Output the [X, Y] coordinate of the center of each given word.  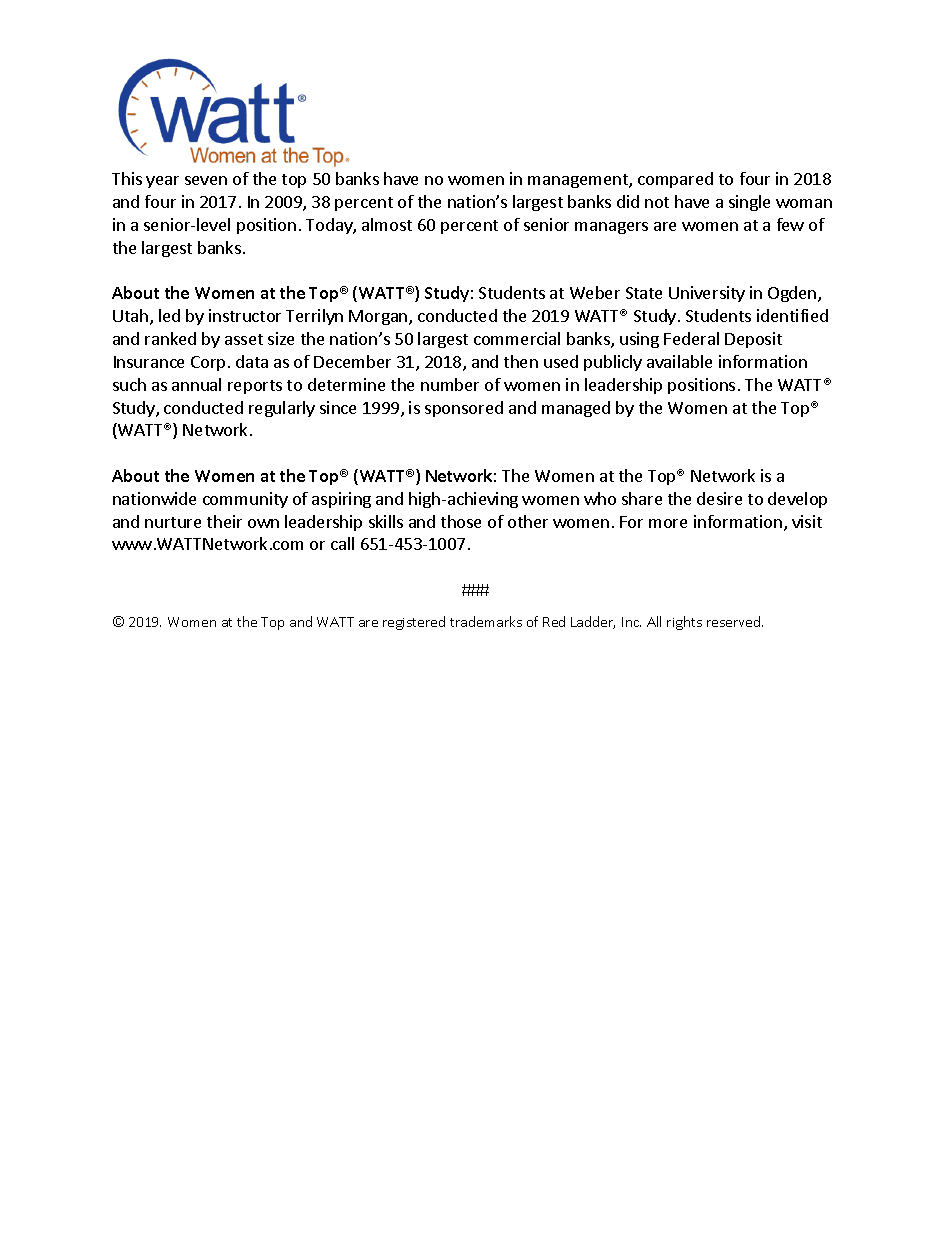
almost [387, 224]
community [245, 500]
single [749, 203]
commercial [517, 338]
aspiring [341, 500]
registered [414, 623]
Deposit [753, 340]
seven [206, 180]
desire [719, 498]
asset [244, 339]
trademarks [486, 621]
